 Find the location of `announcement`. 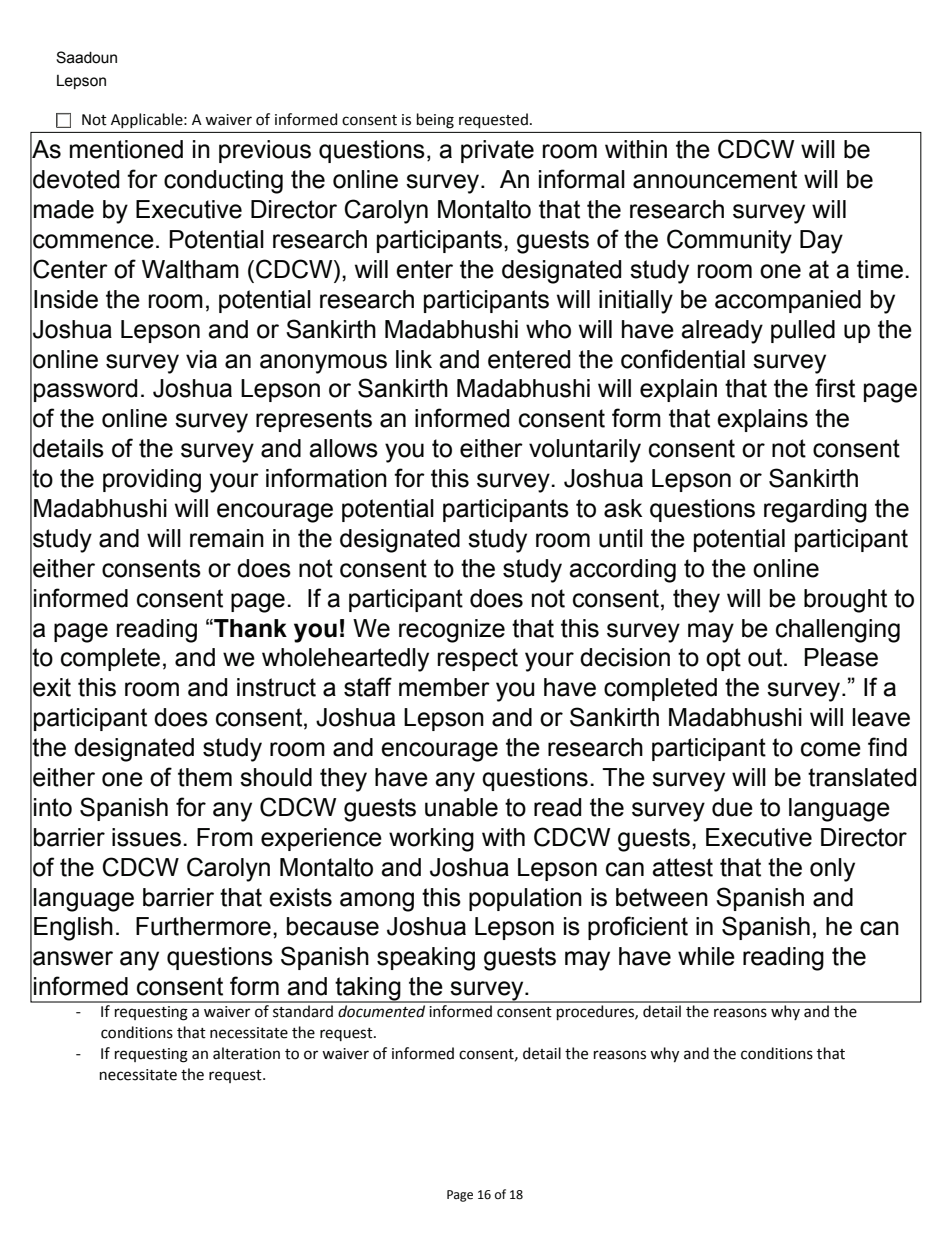

announcement is located at coordinates (715, 179).
